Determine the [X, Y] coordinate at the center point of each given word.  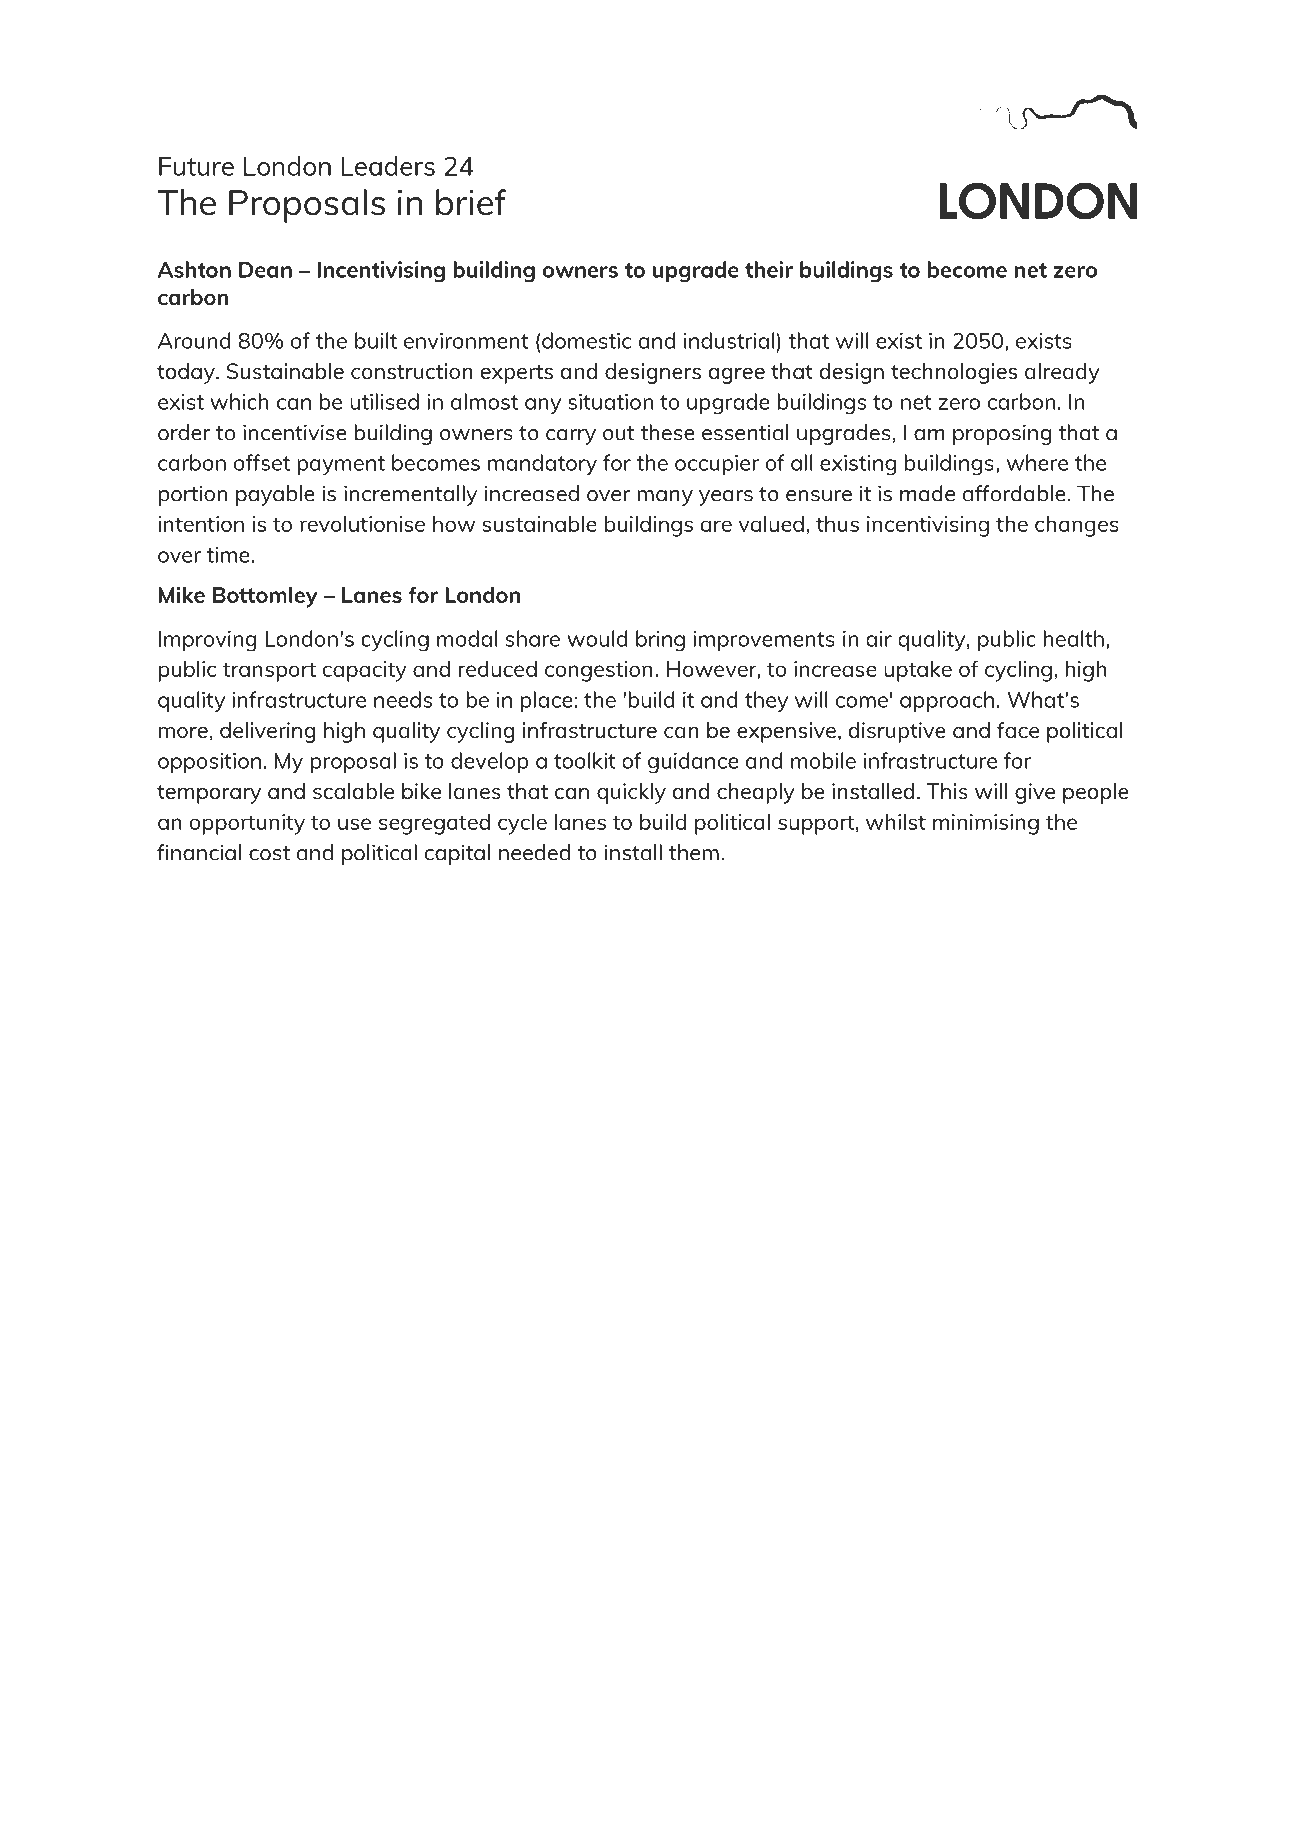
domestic [585, 340]
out [618, 433]
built [376, 340]
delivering [267, 732]
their [769, 269]
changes [1077, 526]
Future [196, 166]
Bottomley [265, 597]
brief [471, 202]
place [547, 701]
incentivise [295, 432]
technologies [954, 373]
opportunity [247, 824]
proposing [1002, 434]
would [597, 638]
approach [947, 701]
